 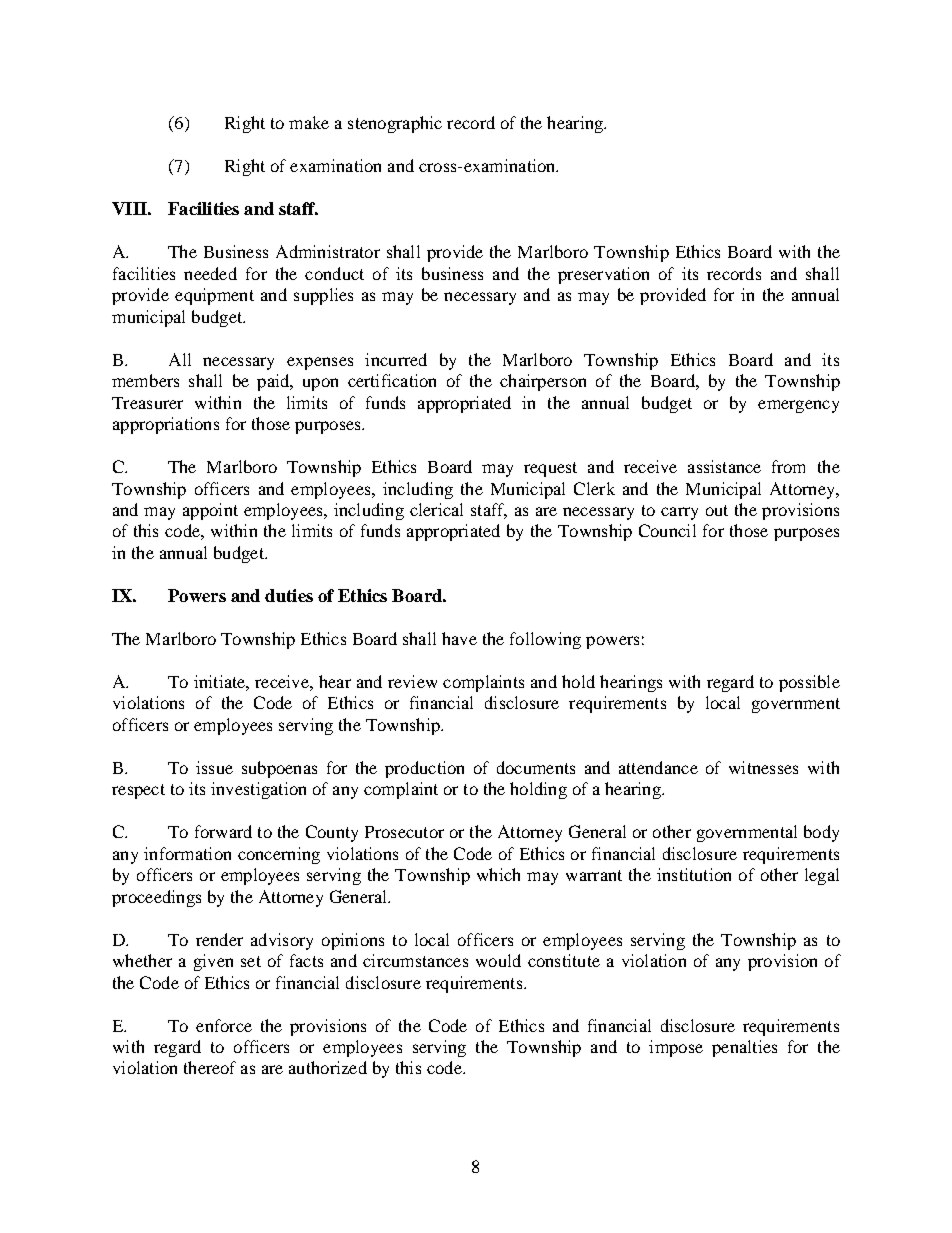 What do you see at coordinates (224, 1025) in the screenshot?
I see `enforce` at bounding box center [224, 1025].
